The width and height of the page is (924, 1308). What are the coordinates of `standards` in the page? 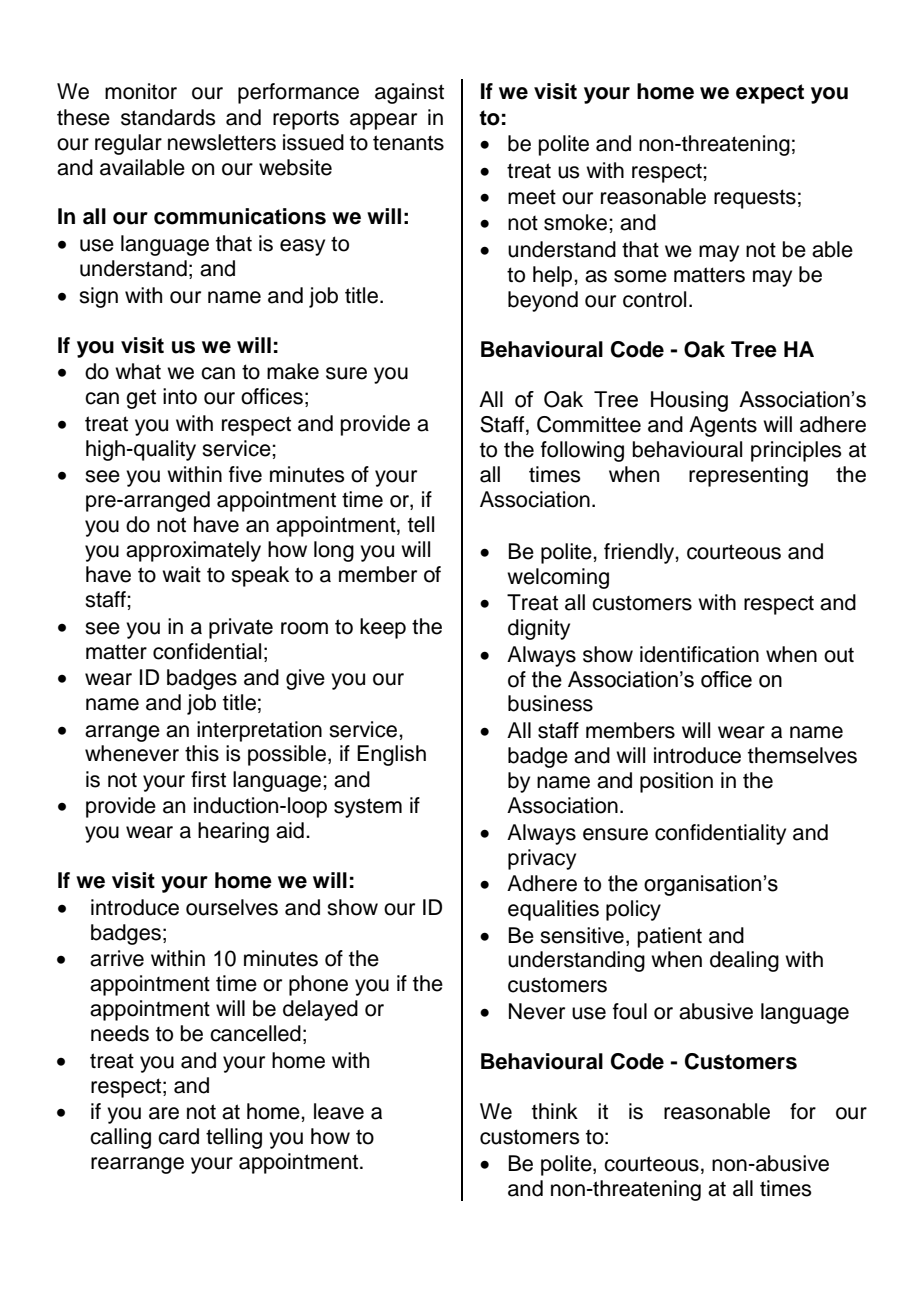 It's located at (168, 117).
